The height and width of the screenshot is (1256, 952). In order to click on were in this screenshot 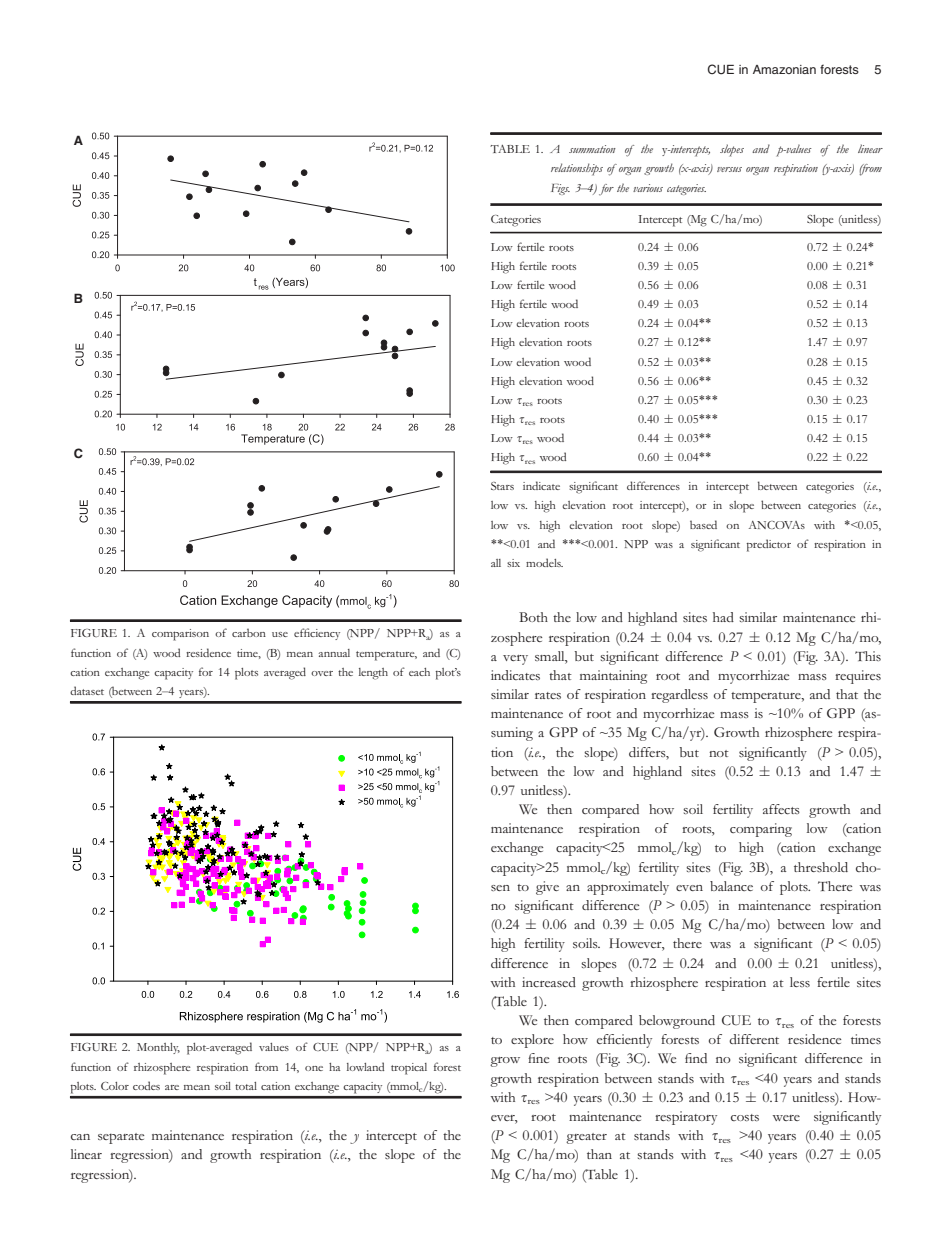, I will do `click(786, 1118)`.
